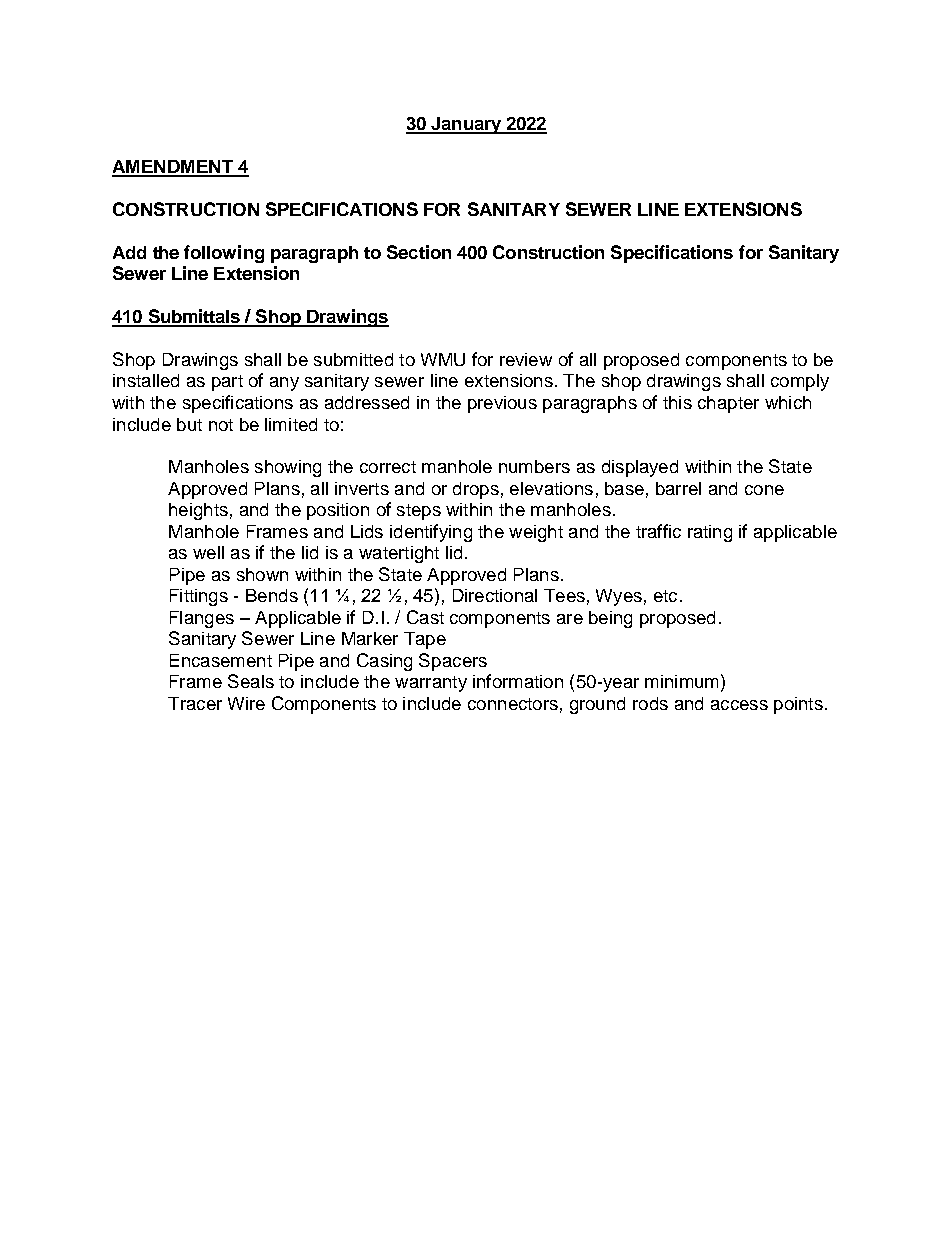 The image size is (952, 1233). Describe the element at coordinates (227, 383) in the image. I see `part` at that location.
